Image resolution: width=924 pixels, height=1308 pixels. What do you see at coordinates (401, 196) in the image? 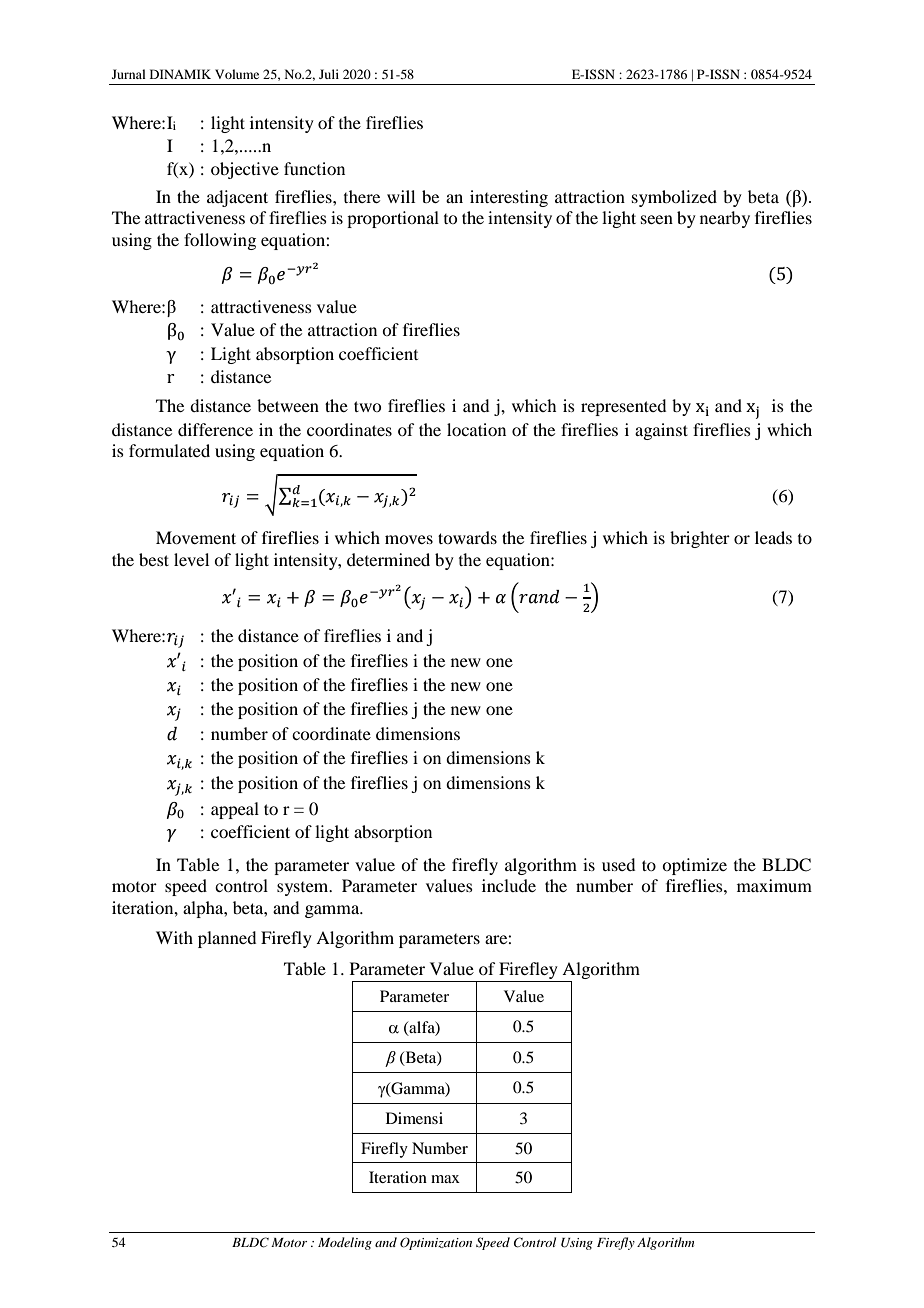
I see `will` at bounding box center [401, 196].
